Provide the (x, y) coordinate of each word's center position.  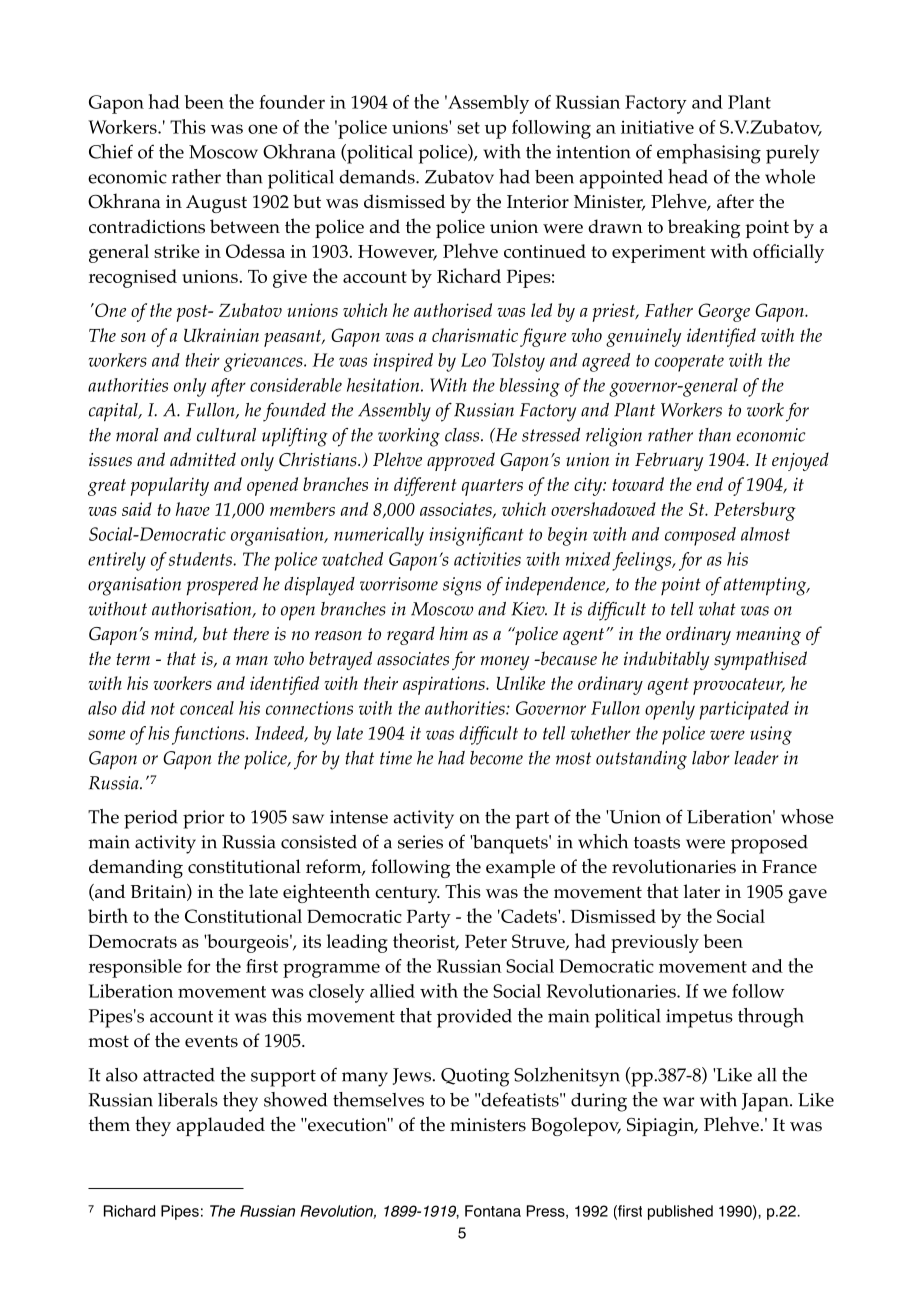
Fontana (493, 1211)
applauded (221, 1126)
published (680, 1212)
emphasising (709, 154)
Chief (111, 151)
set (468, 128)
